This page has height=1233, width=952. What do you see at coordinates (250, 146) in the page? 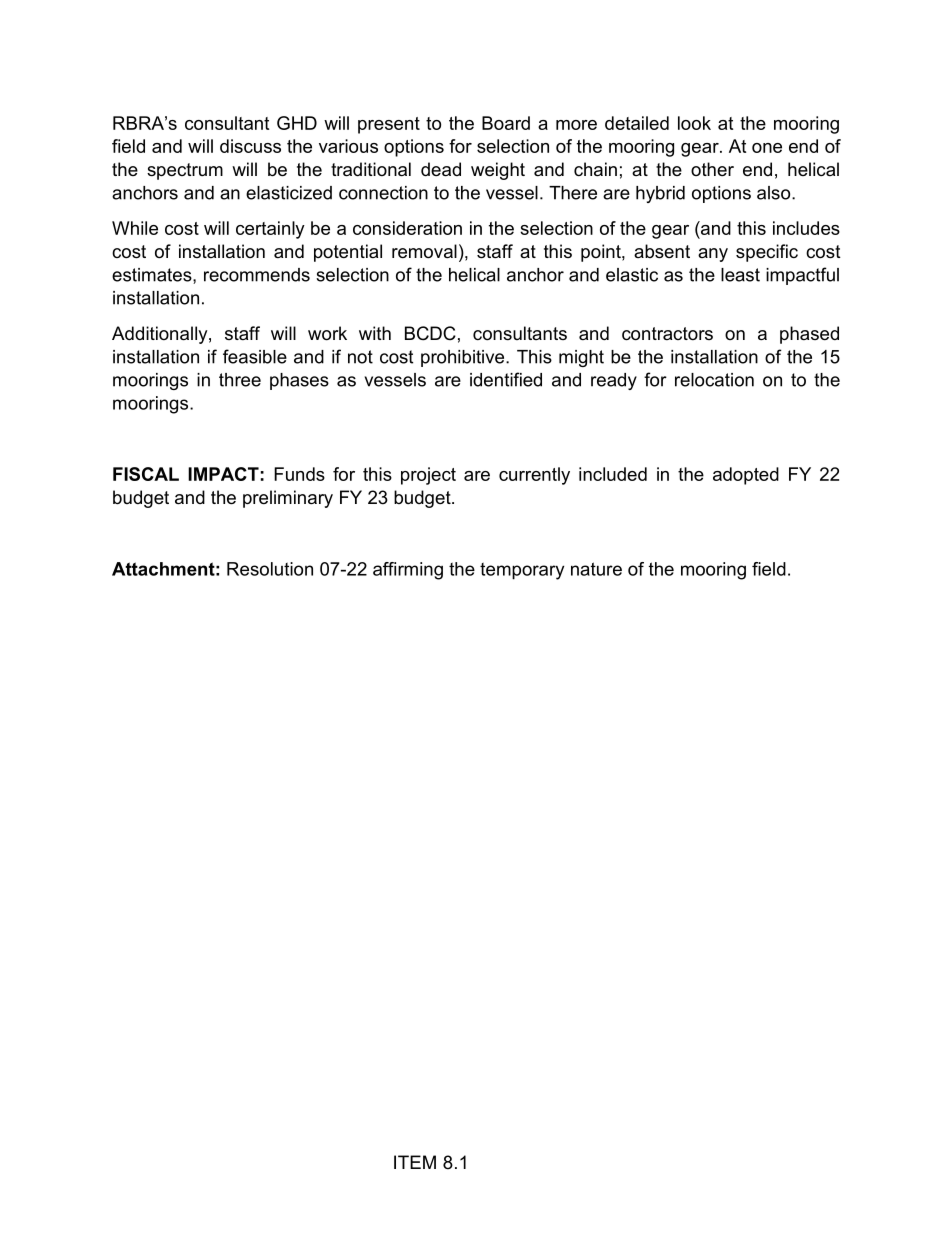
I see `discuss` at bounding box center [250, 146].
